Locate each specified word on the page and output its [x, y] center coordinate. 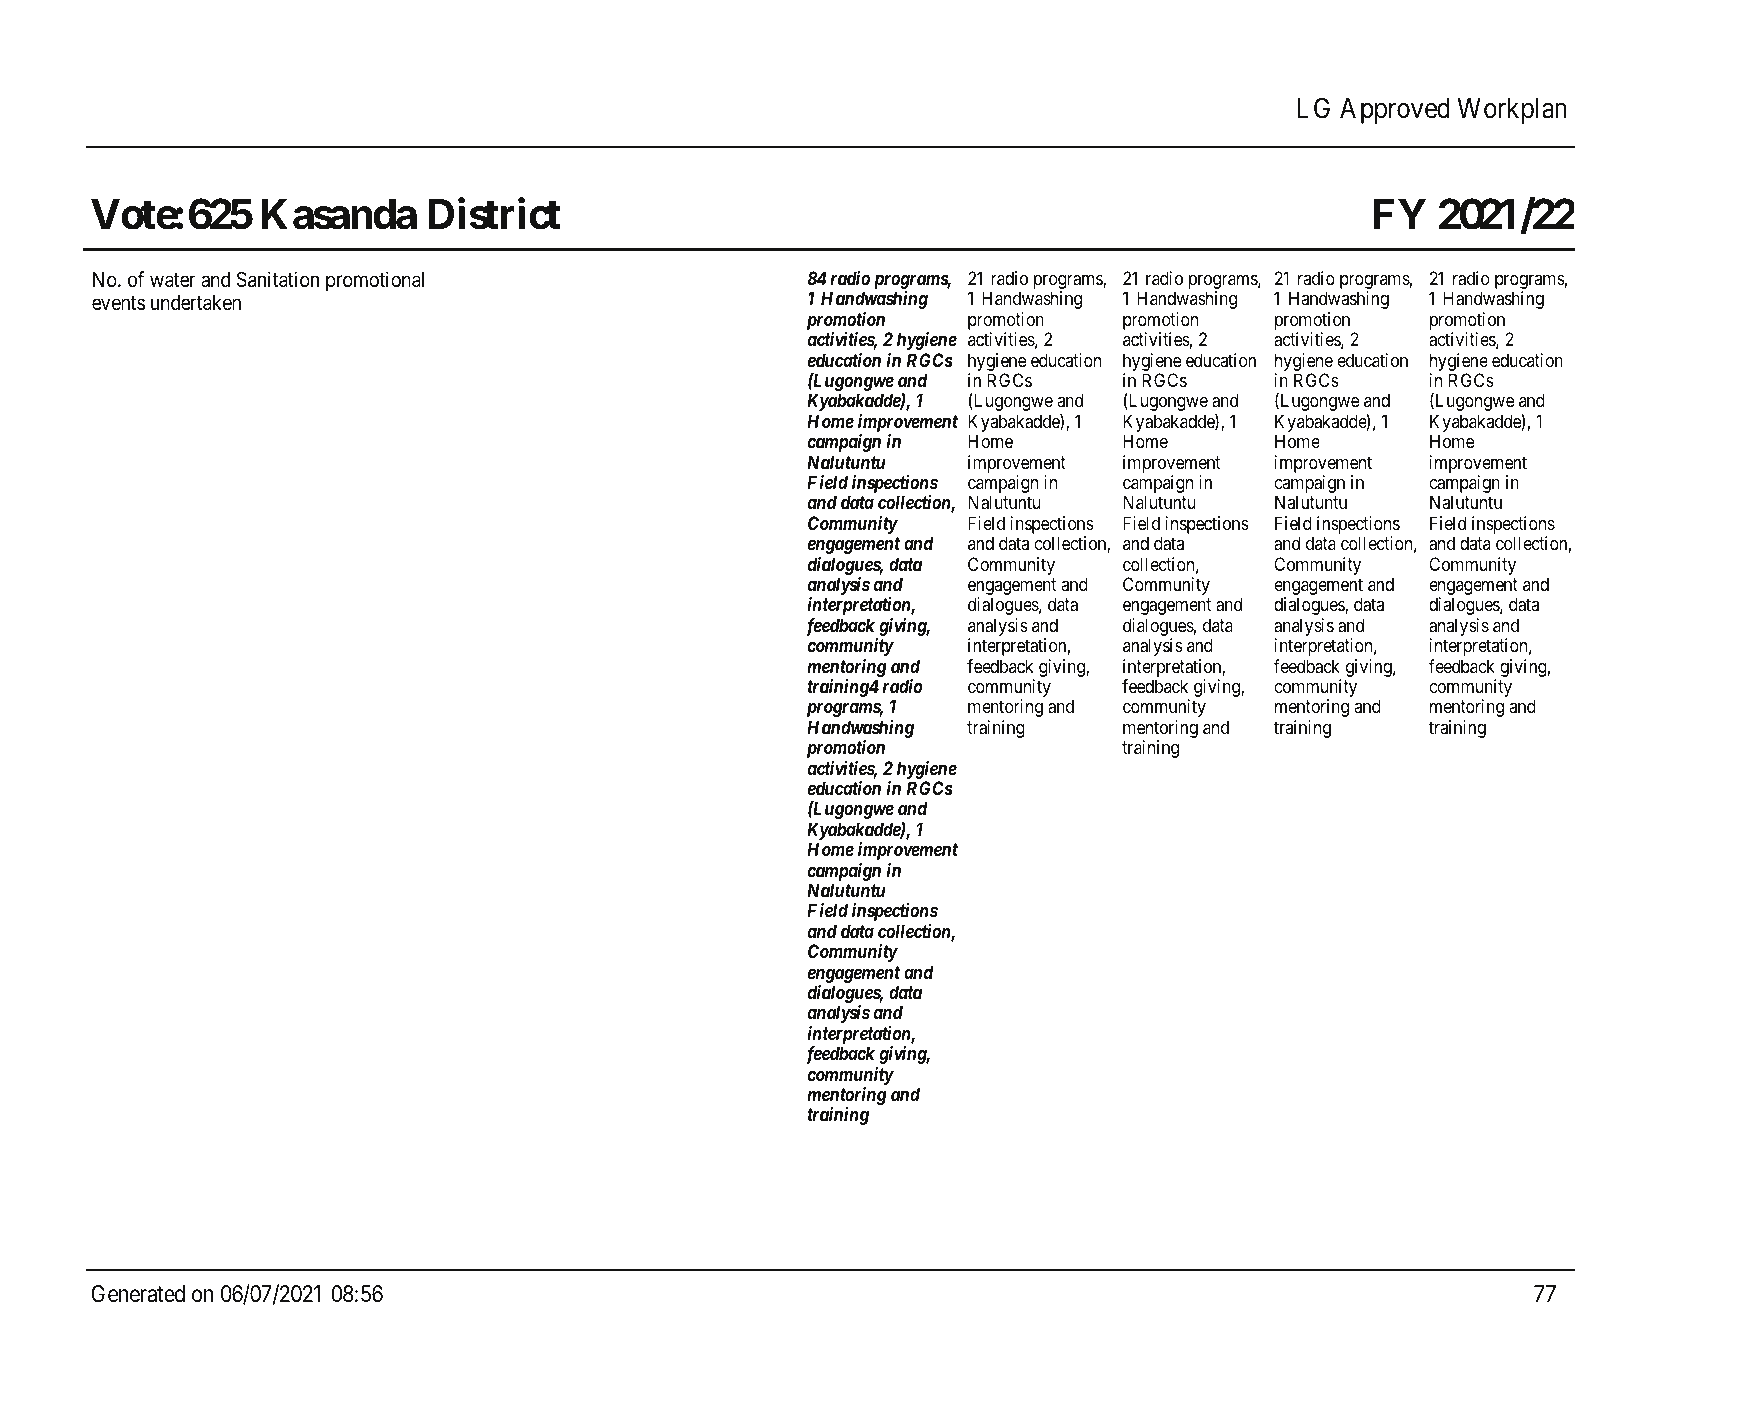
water [173, 280]
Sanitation [278, 279]
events [118, 303]
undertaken [196, 303]
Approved [1395, 111]
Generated [138, 1294]
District [494, 214]
